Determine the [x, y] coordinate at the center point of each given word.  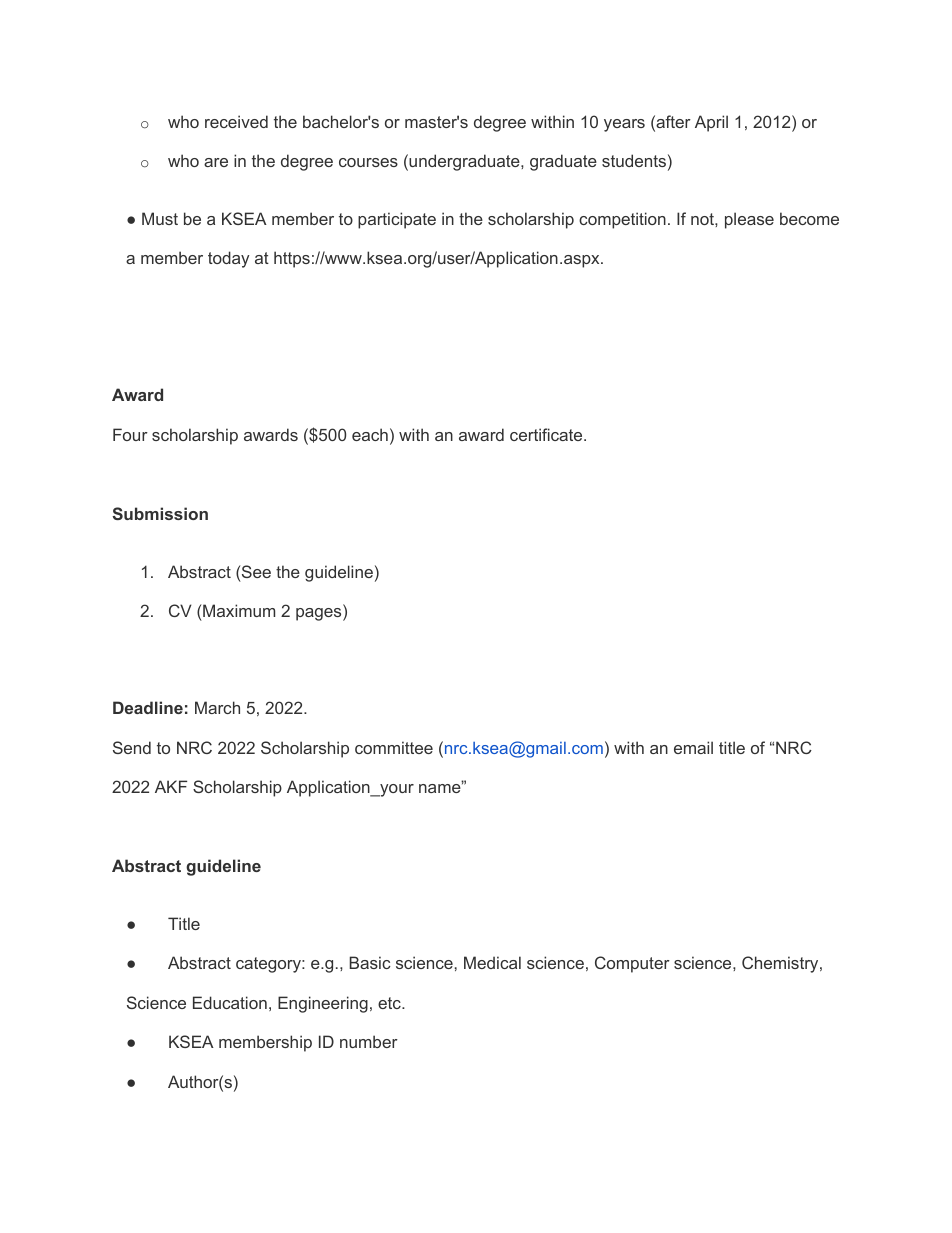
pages [320, 614]
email [693, 747]
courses [368, 162]
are [216, 162]
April [711, 123]
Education [230, 1002]
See [256, 571]
